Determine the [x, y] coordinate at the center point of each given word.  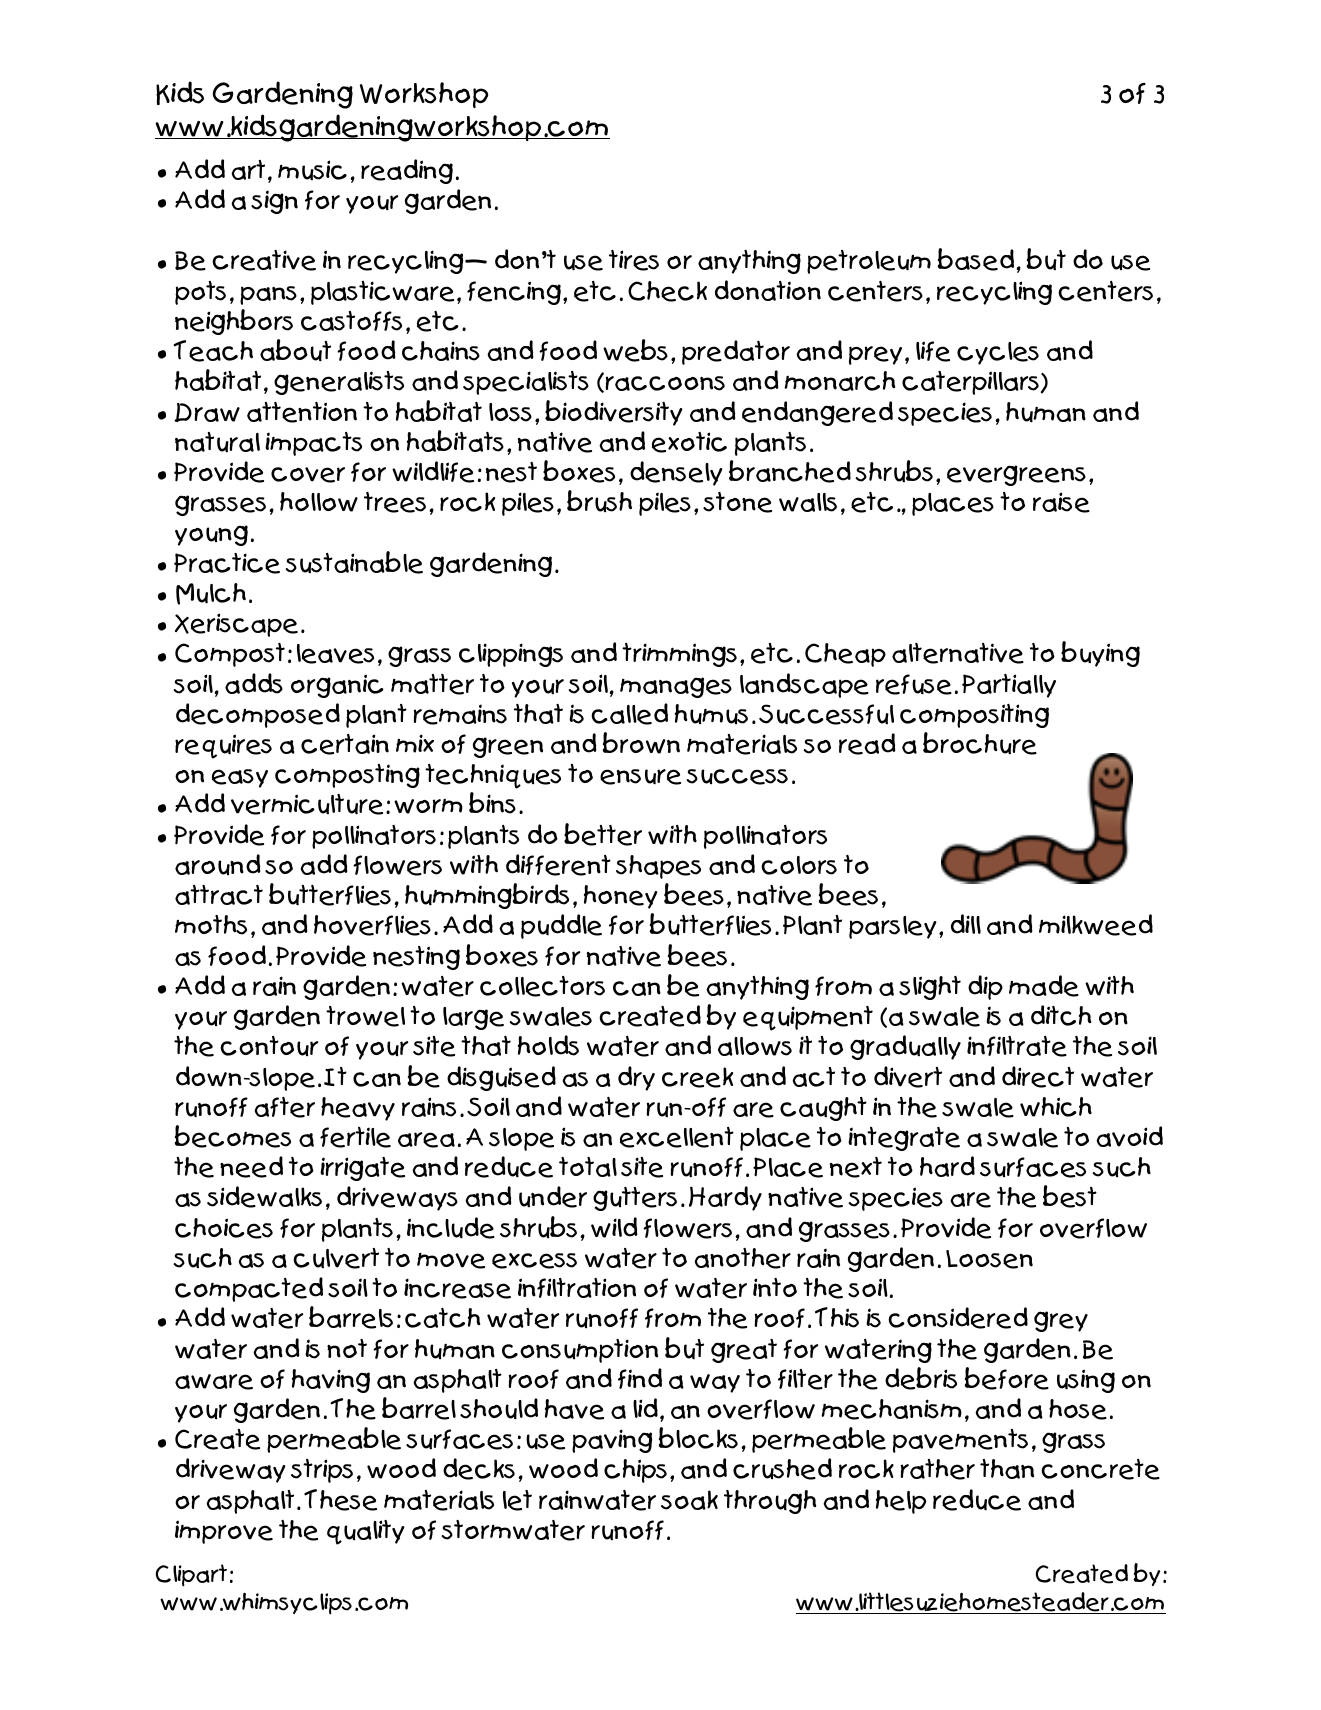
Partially [1009, 686]
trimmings [679, 655]
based [977, 259]
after [284, 1107]
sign [274, 202]
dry [636, 1078]
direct [1038, 1077]
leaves [335, 654]
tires [634, 260]
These [340, 1500]
